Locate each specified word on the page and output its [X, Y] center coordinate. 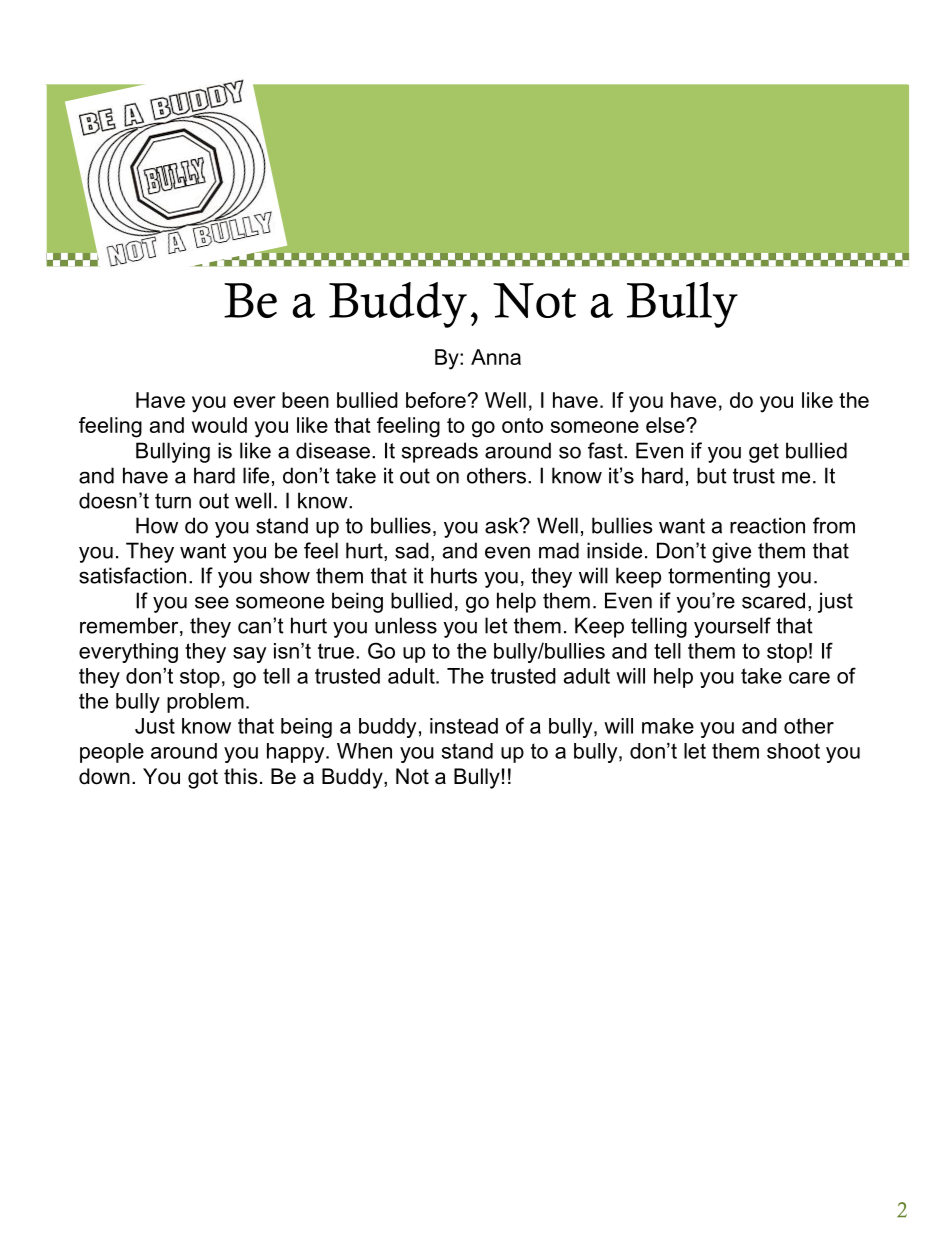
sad [412, 550]
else [666, 425]
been [305, 400]
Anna [496, 357]
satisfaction [132, 575]
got [203, 779]
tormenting [719, 577]
